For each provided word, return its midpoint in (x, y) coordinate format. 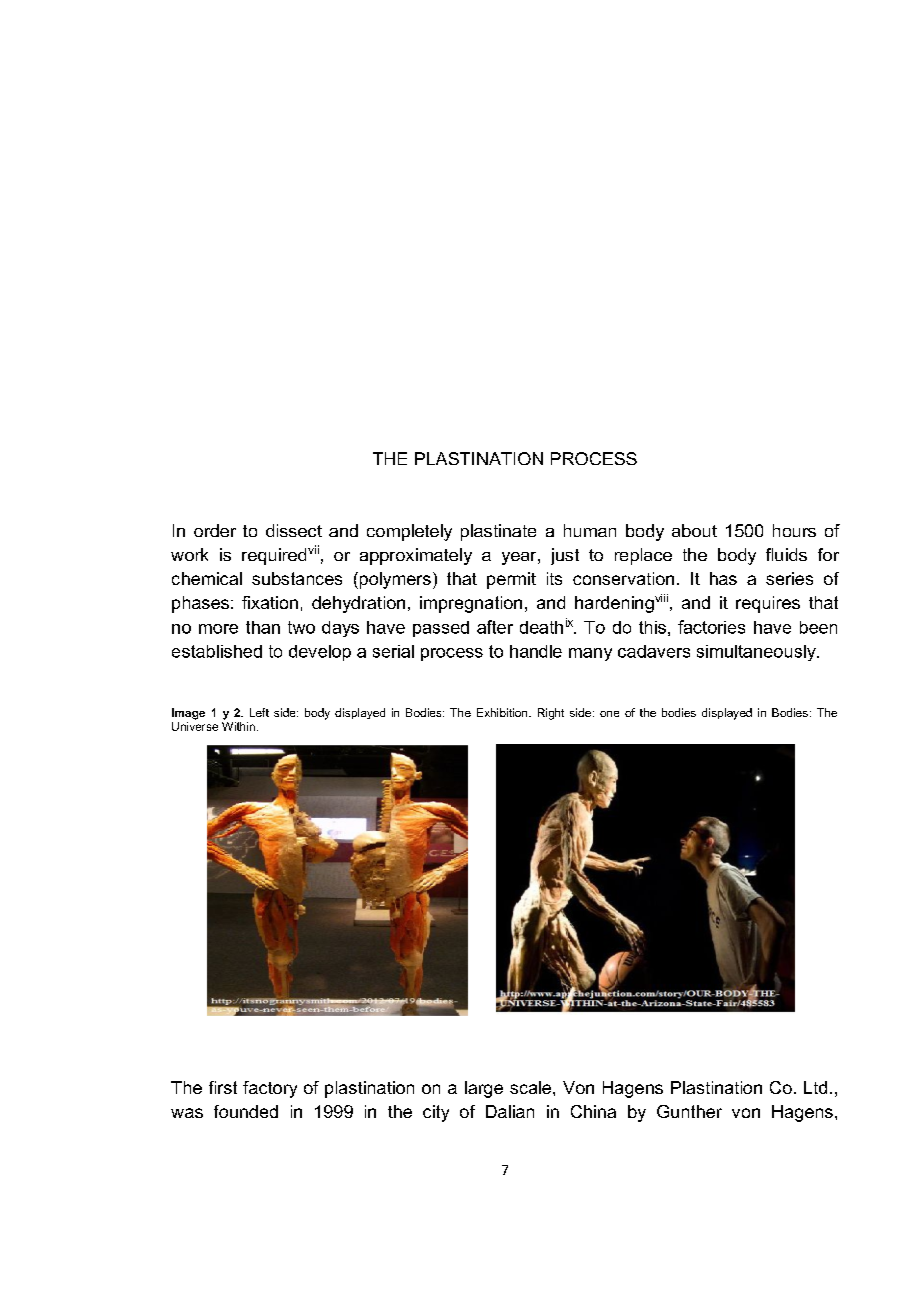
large (484, 1089)
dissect (294, 530)
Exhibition (503, 712)
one (609, 714)
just (565, 556)
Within (238, 726)
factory (270, 1089)
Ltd (815, 1087)
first (223, 1087)
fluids (786, 554)
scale (532, 1087)
